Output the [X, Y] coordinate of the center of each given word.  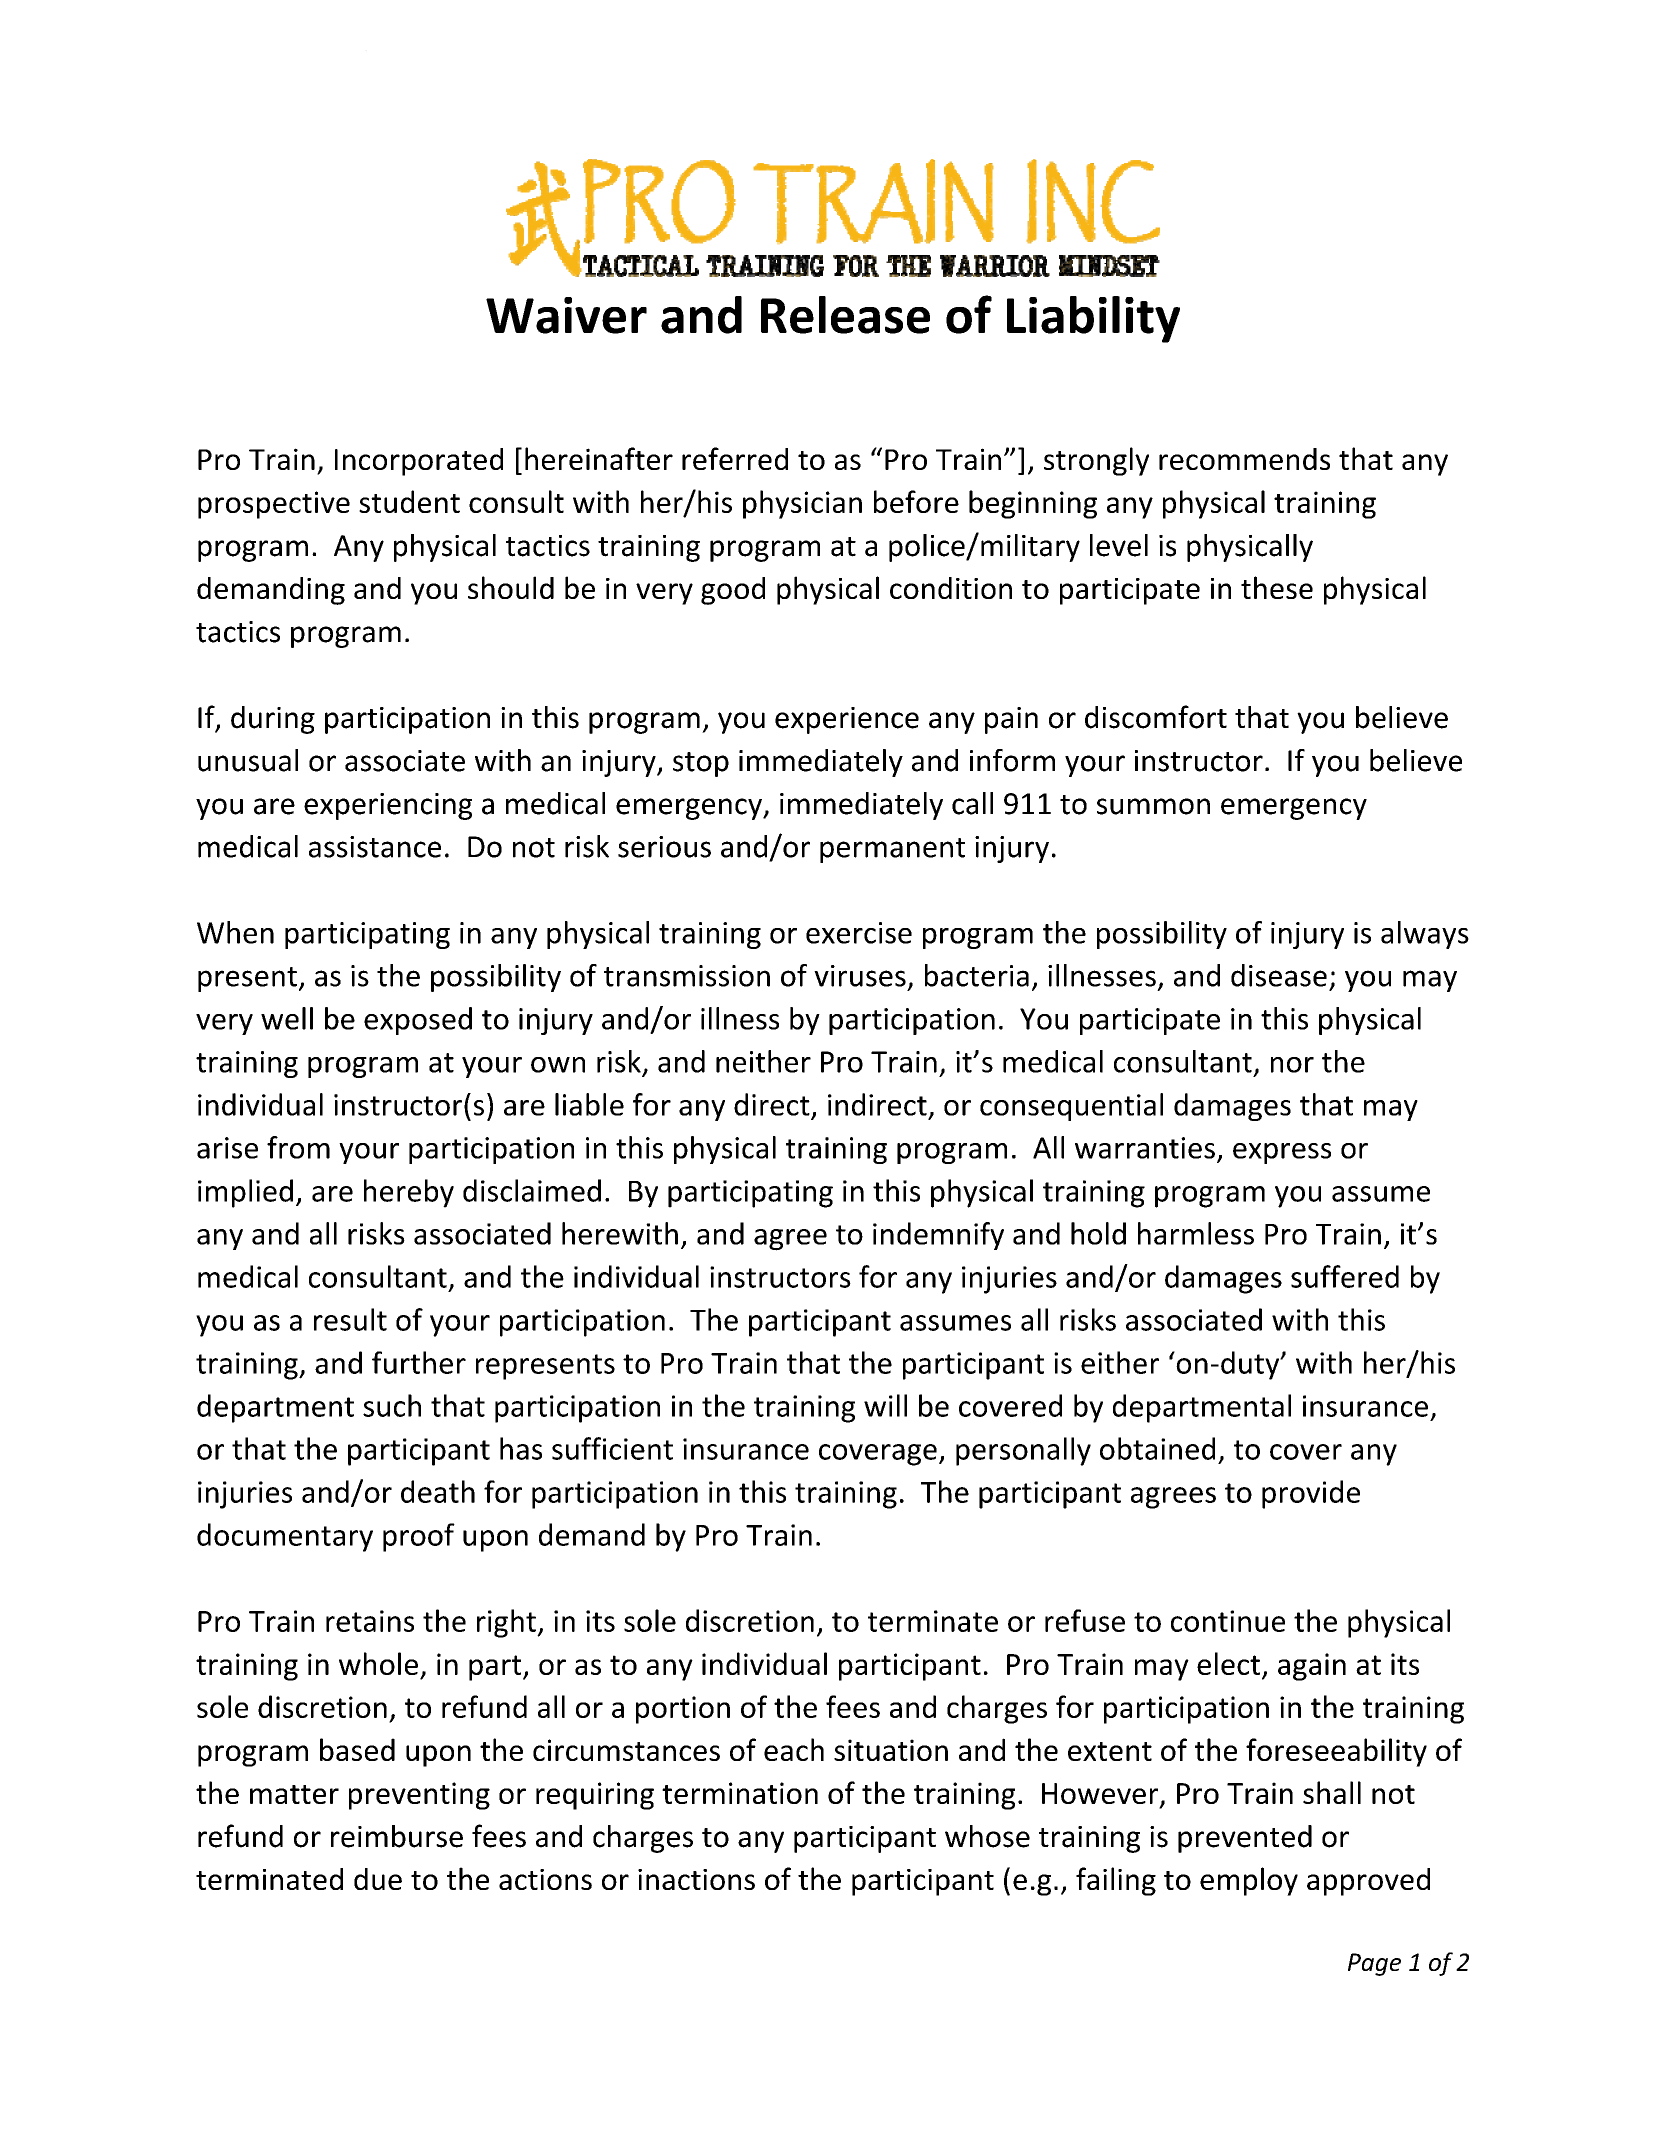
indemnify [938, 1236]
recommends [1244, 459]
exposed [418, 1021]
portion [683, 1710]
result [350, 1319]
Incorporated [419, 462]
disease [1279, 975]
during [273, 720]
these [1277, 587]
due [378, 1879]
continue [1228, 1621]
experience [847, 720]
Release [845, 315]
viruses [860, 976]
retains [370, 1621]
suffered [1345, 1276]
